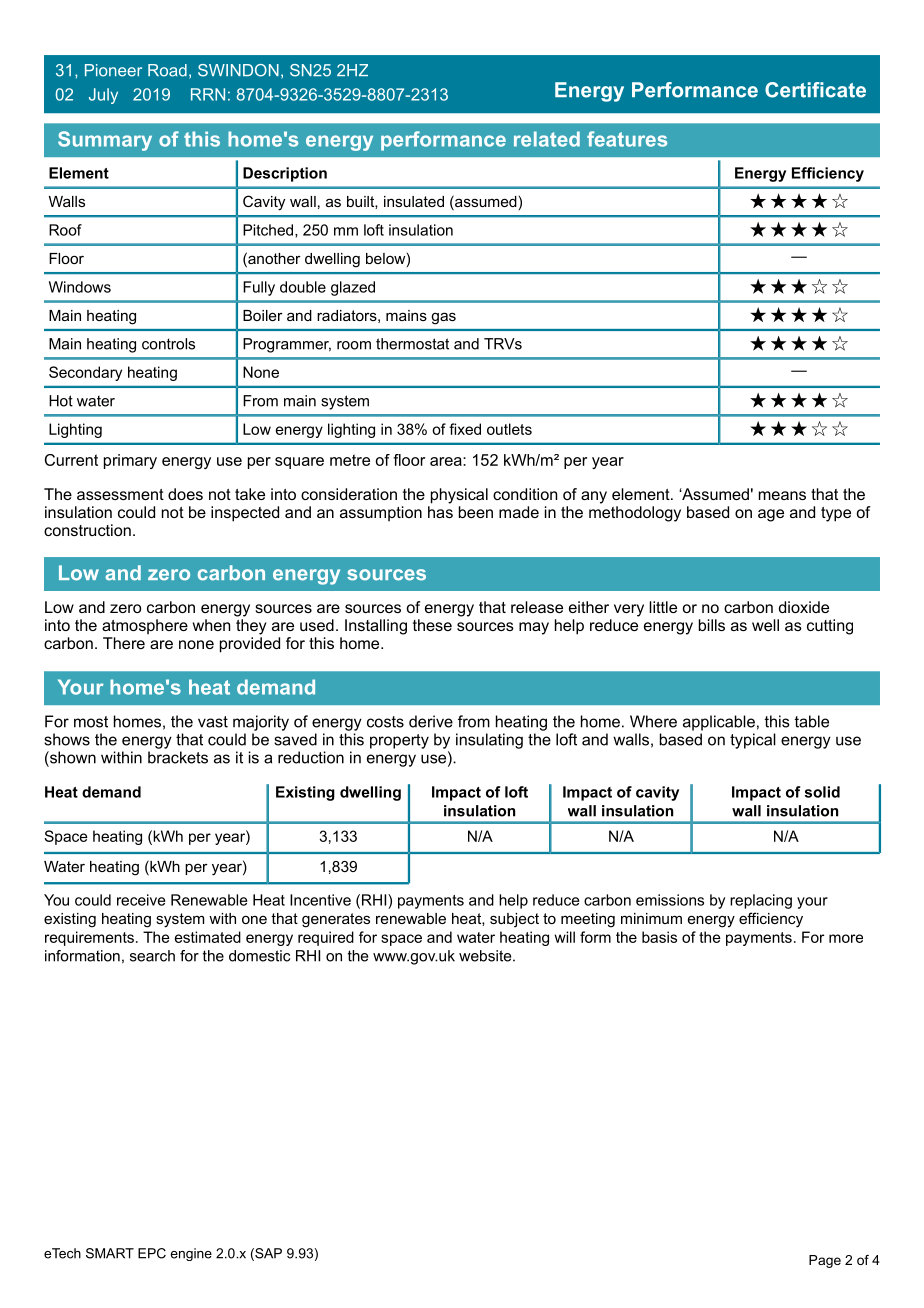 The image size is (924, 1308). I want to click on EPC, so click(152, 1253).
